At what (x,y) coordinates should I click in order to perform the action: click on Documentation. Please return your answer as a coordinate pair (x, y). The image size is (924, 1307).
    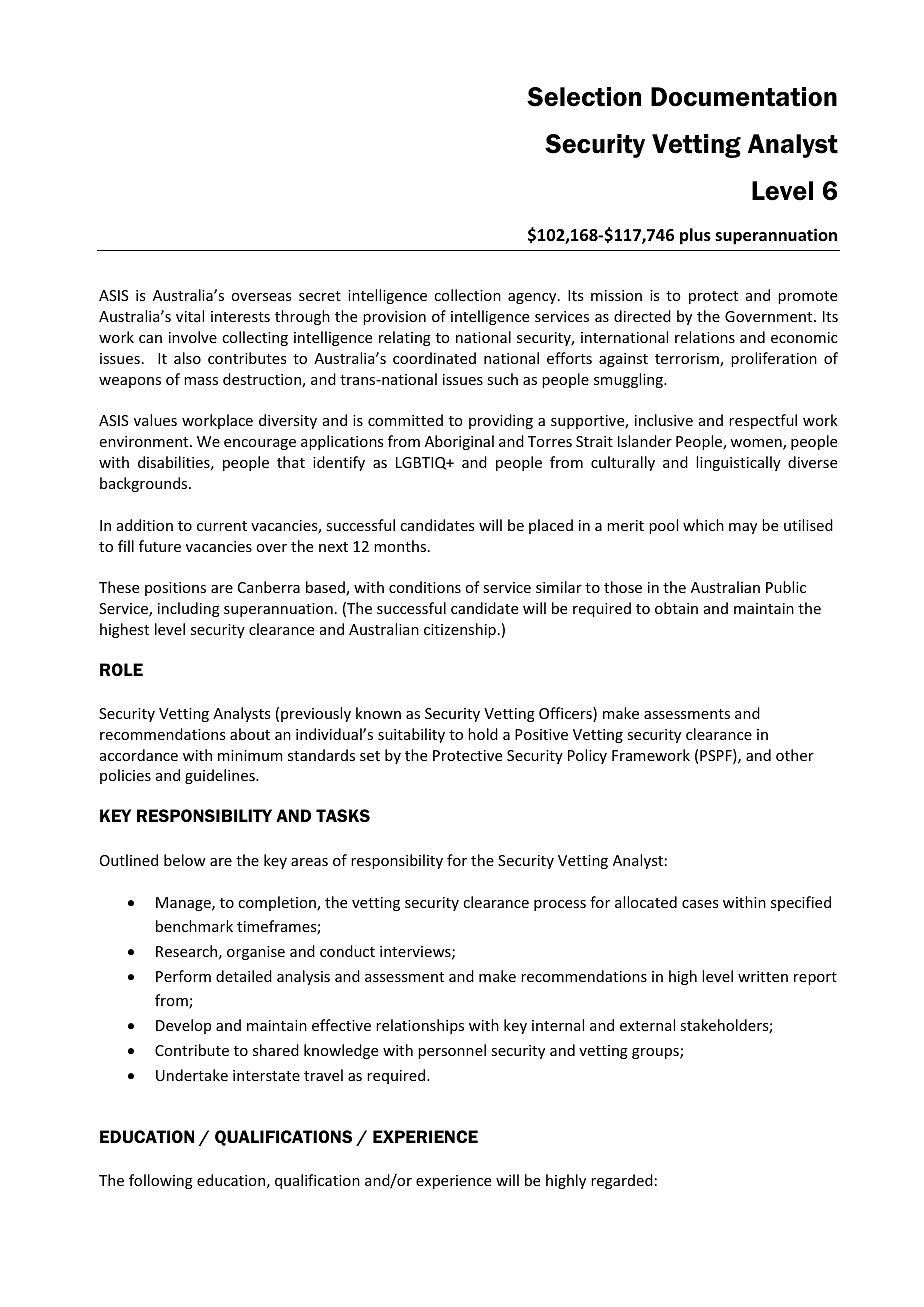
    Looking at the image, I should click on (744, 97).
